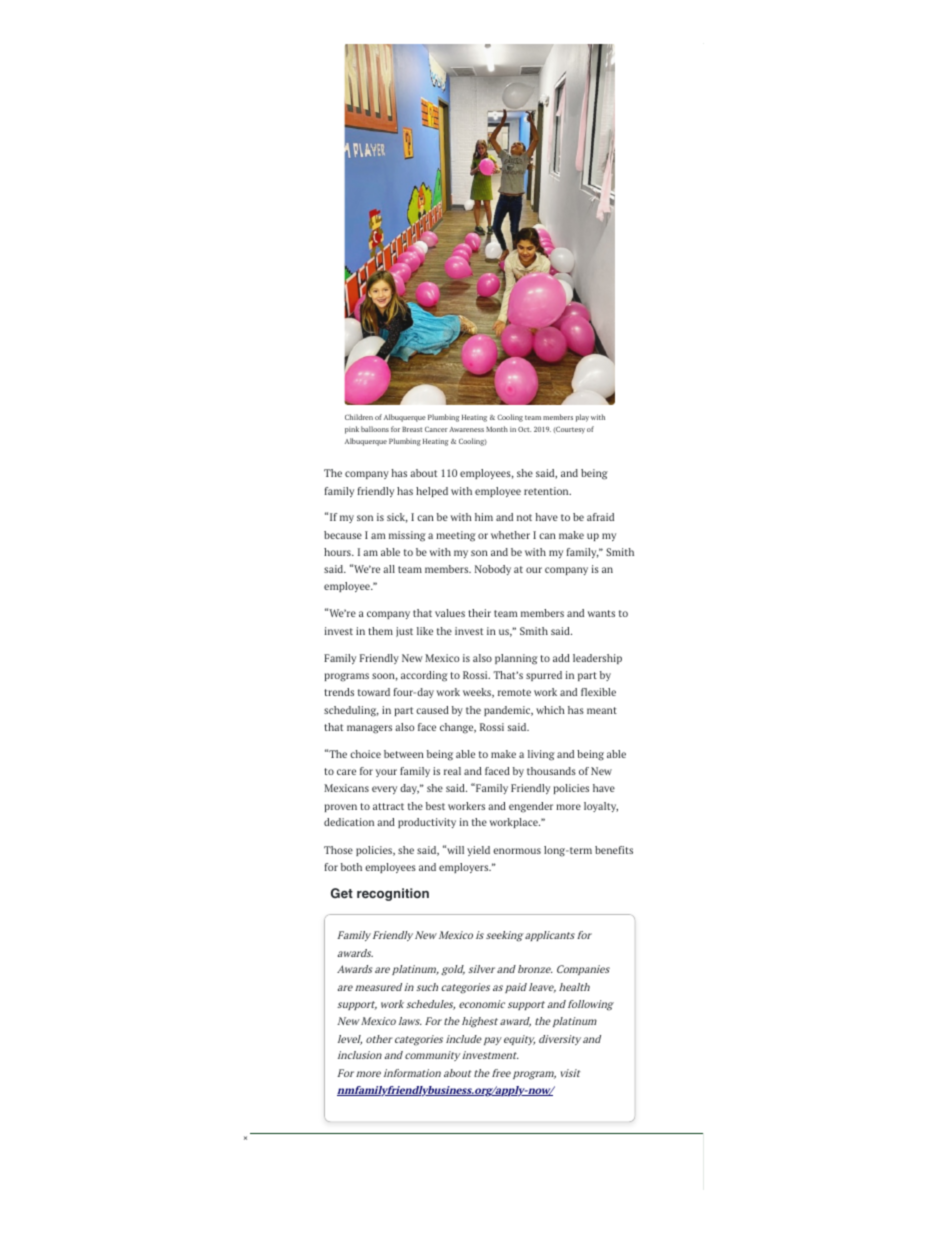 The image size is (952, 1233). Describe the element at coordinates (338, 552) in the page. I see `hours` at that location.
